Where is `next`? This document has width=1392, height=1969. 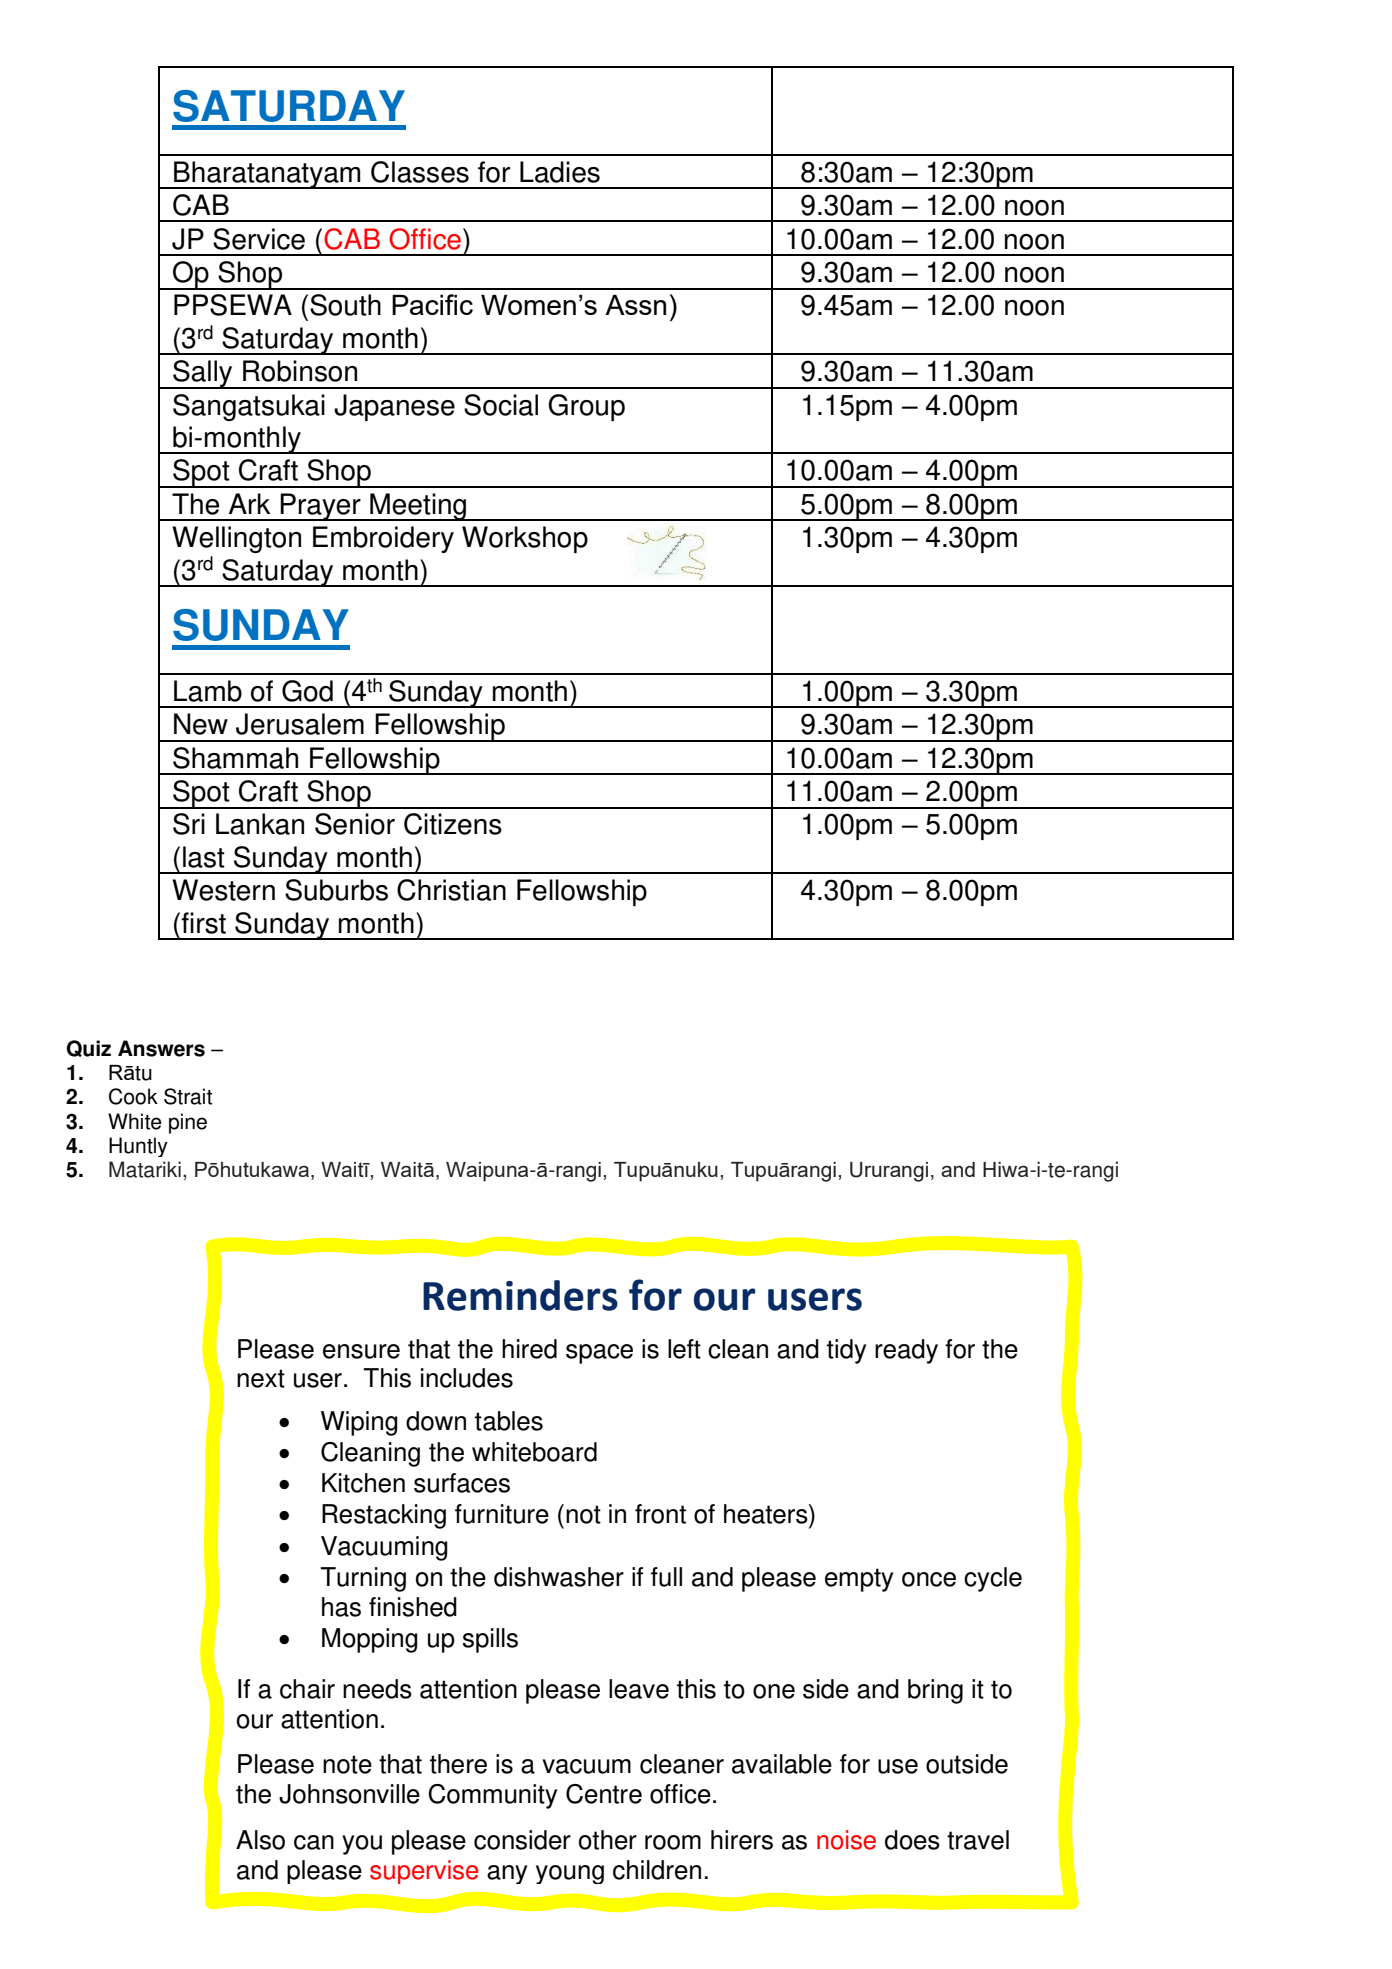
next is located at coordinates (261, 1378).
